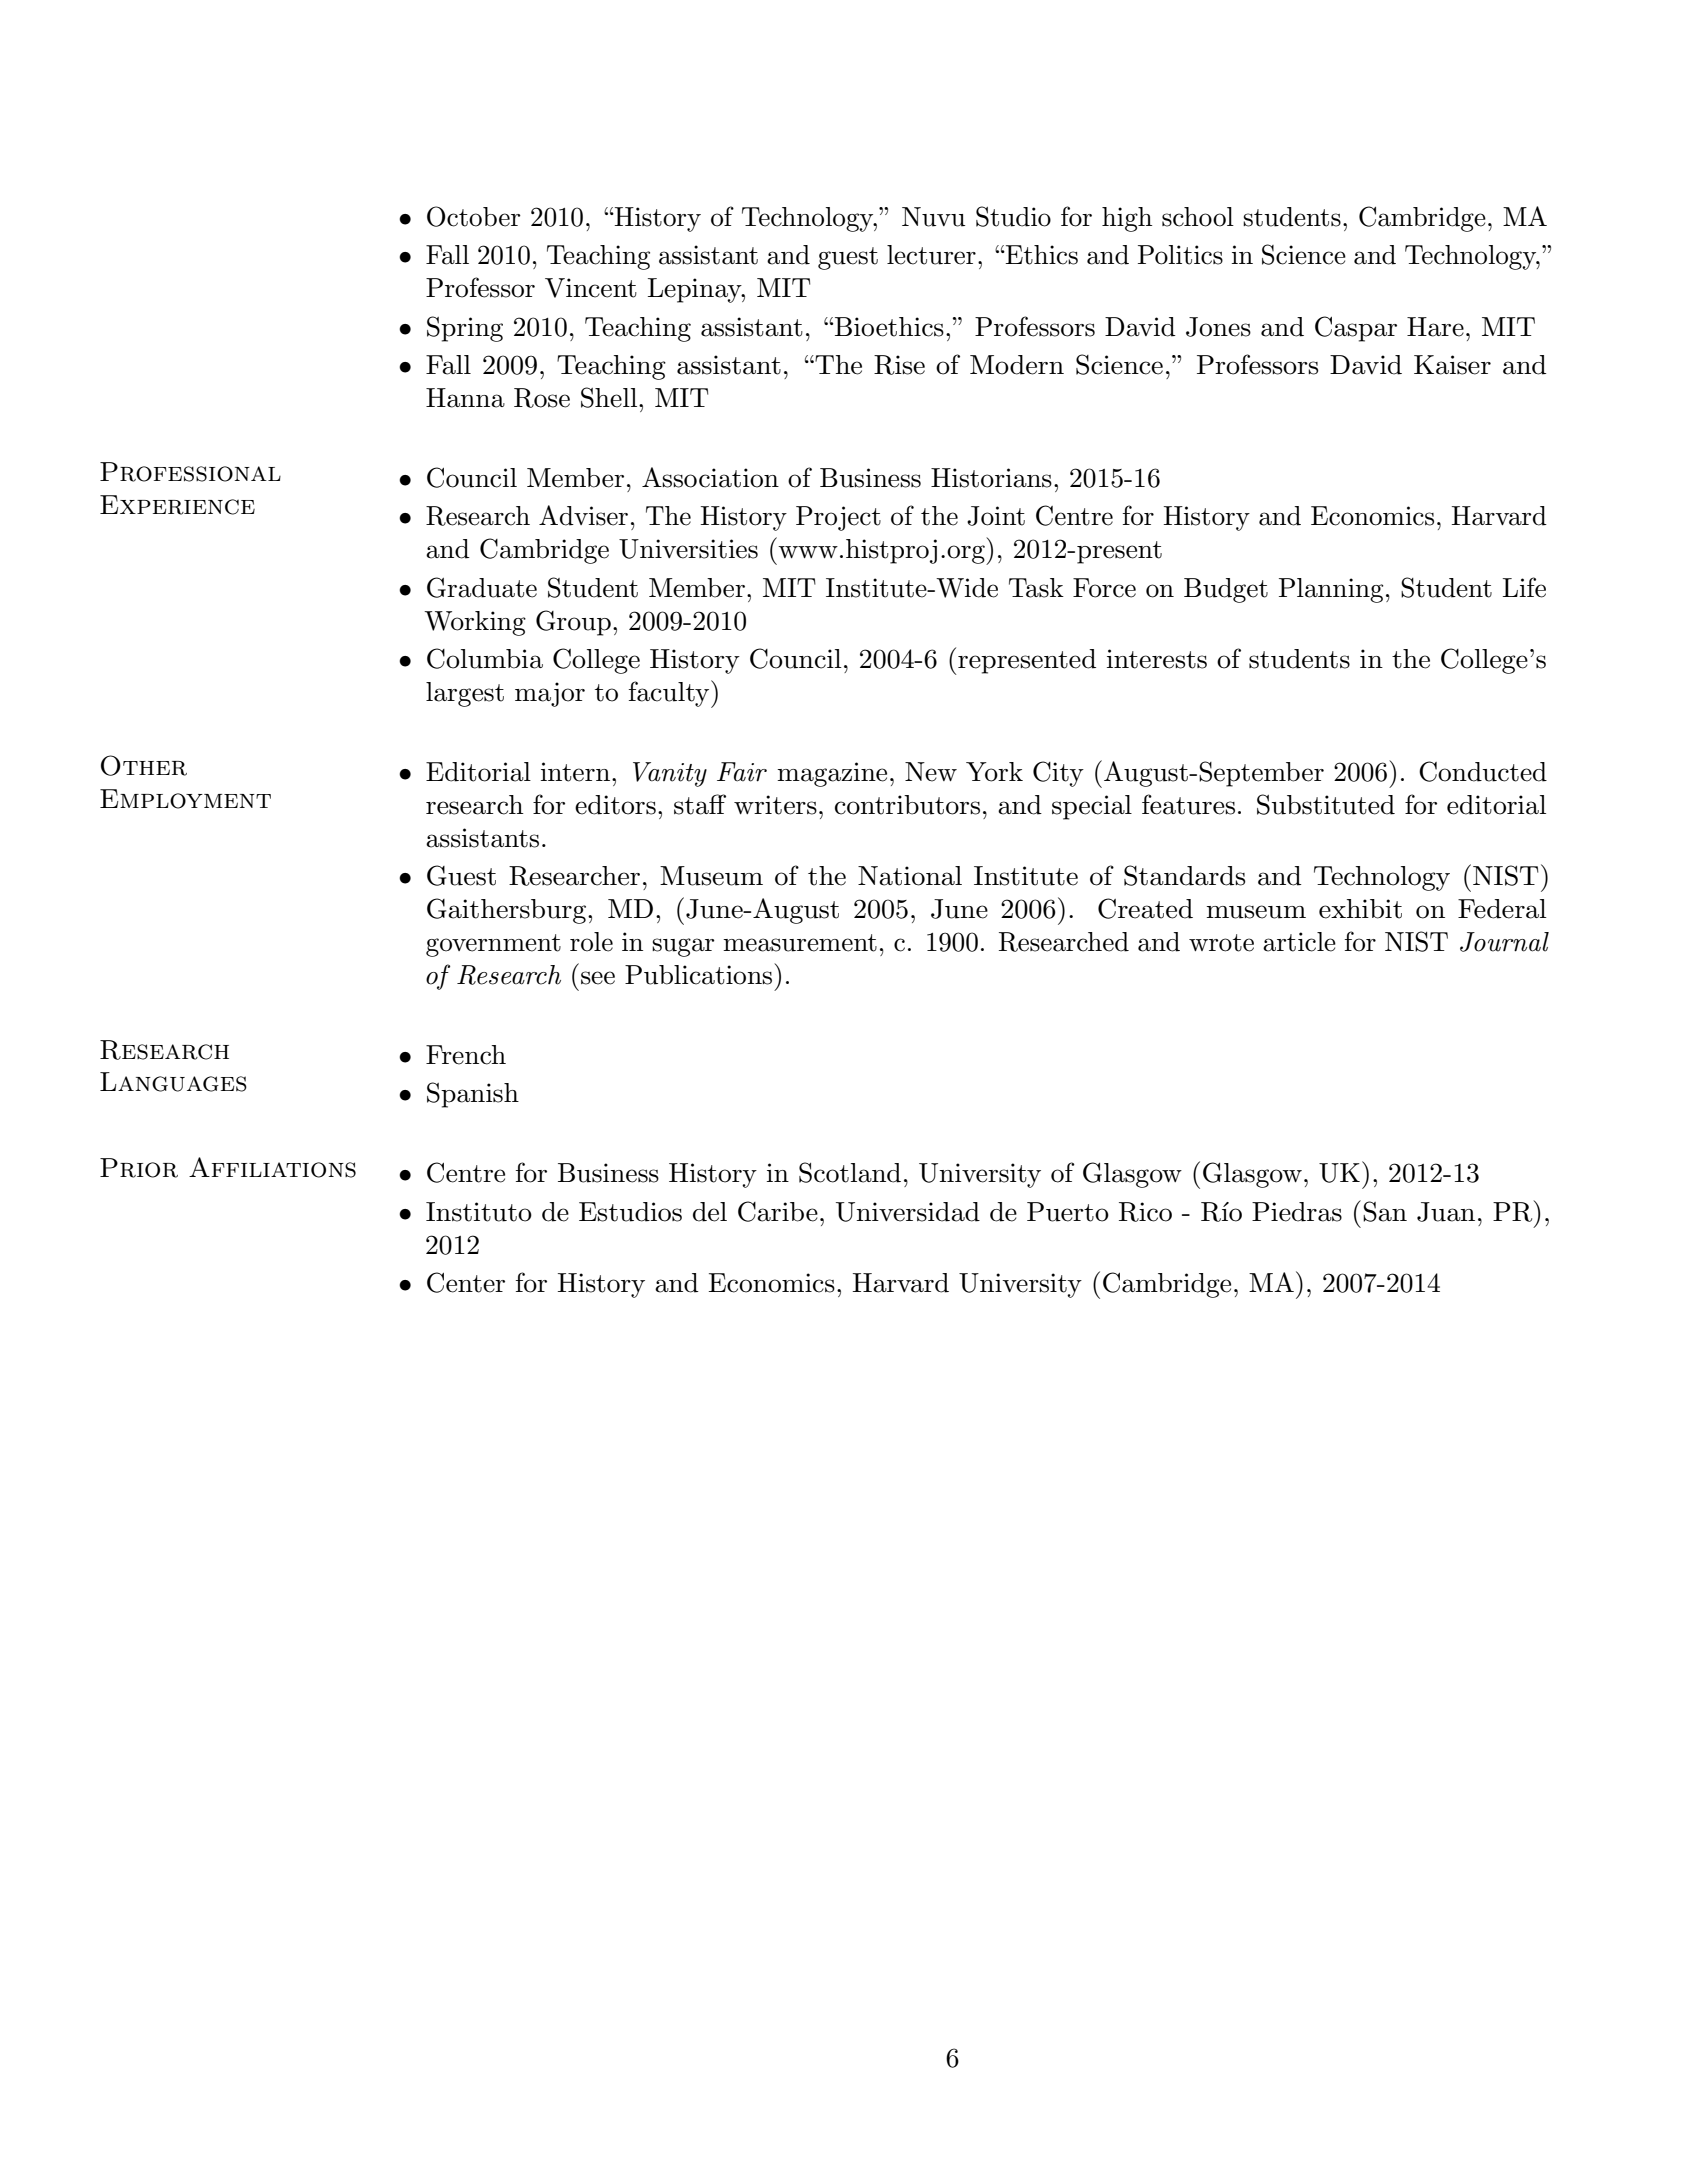 Image resolution: width=1687 pixels, height=2183 pixels. What do you see at coordinates (591, 288) in the screenshot?
I see `Vincent` at bounding box center [591, 288].
